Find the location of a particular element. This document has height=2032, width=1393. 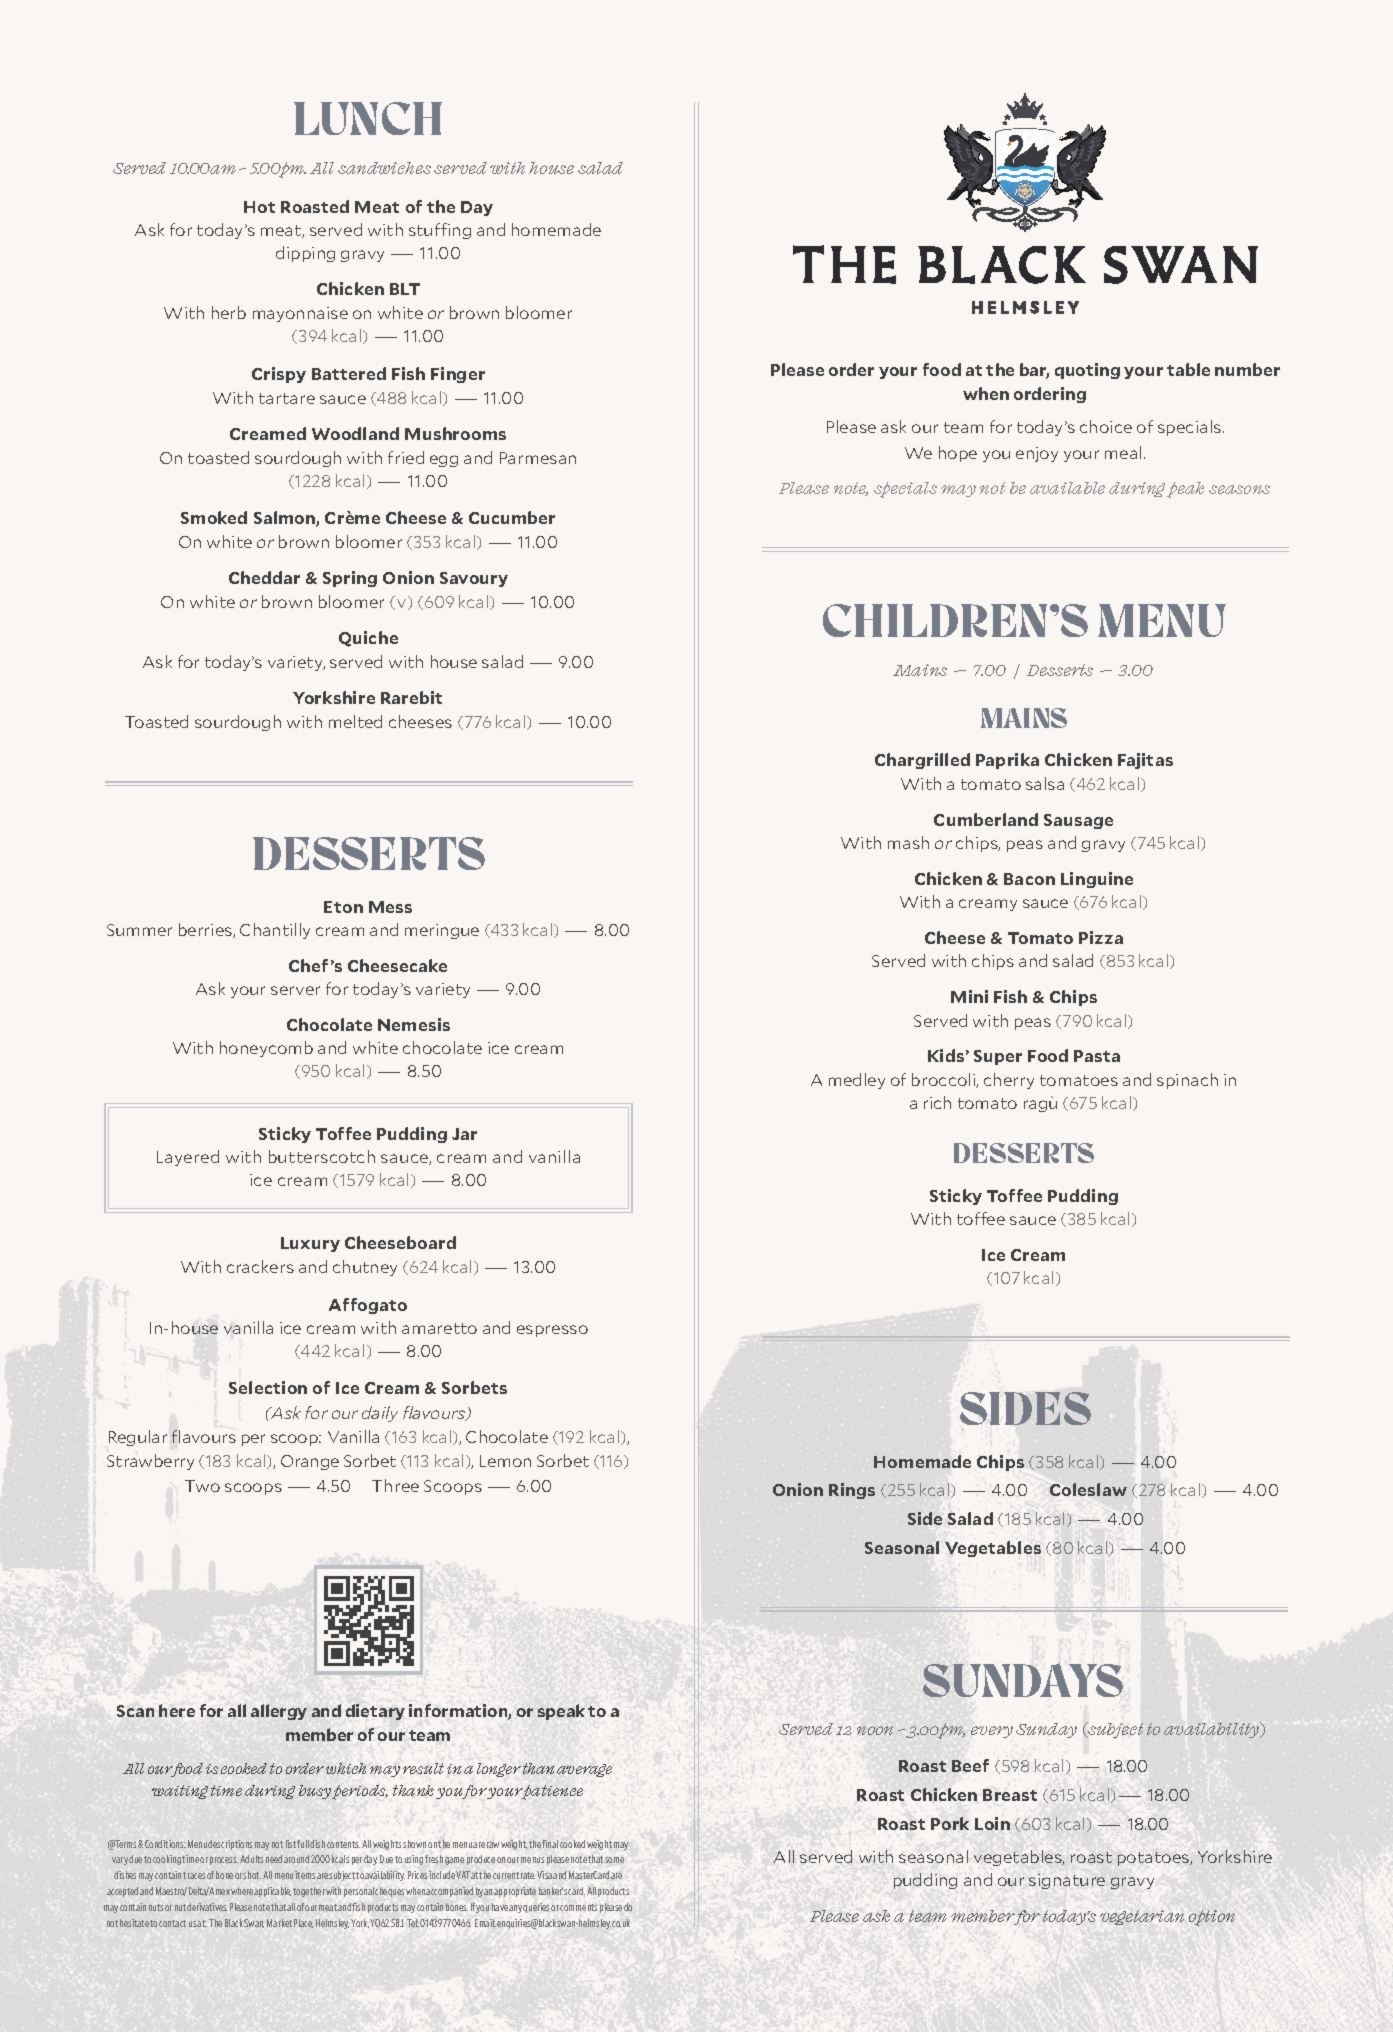

Coleslaw is located at coordinates (1088, 1489).
